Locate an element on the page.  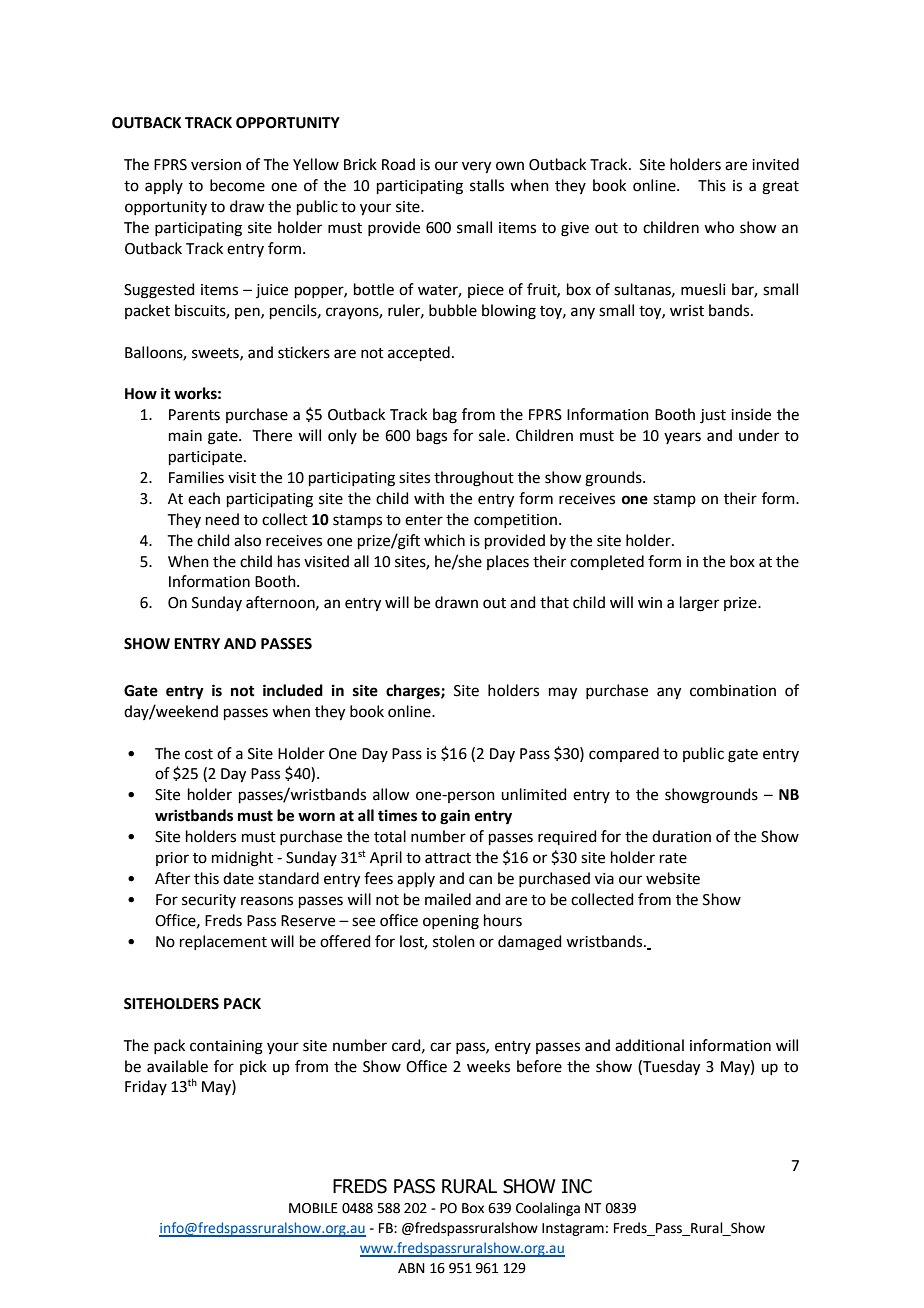
MOBILE is located at coordinates (313, 1208).
